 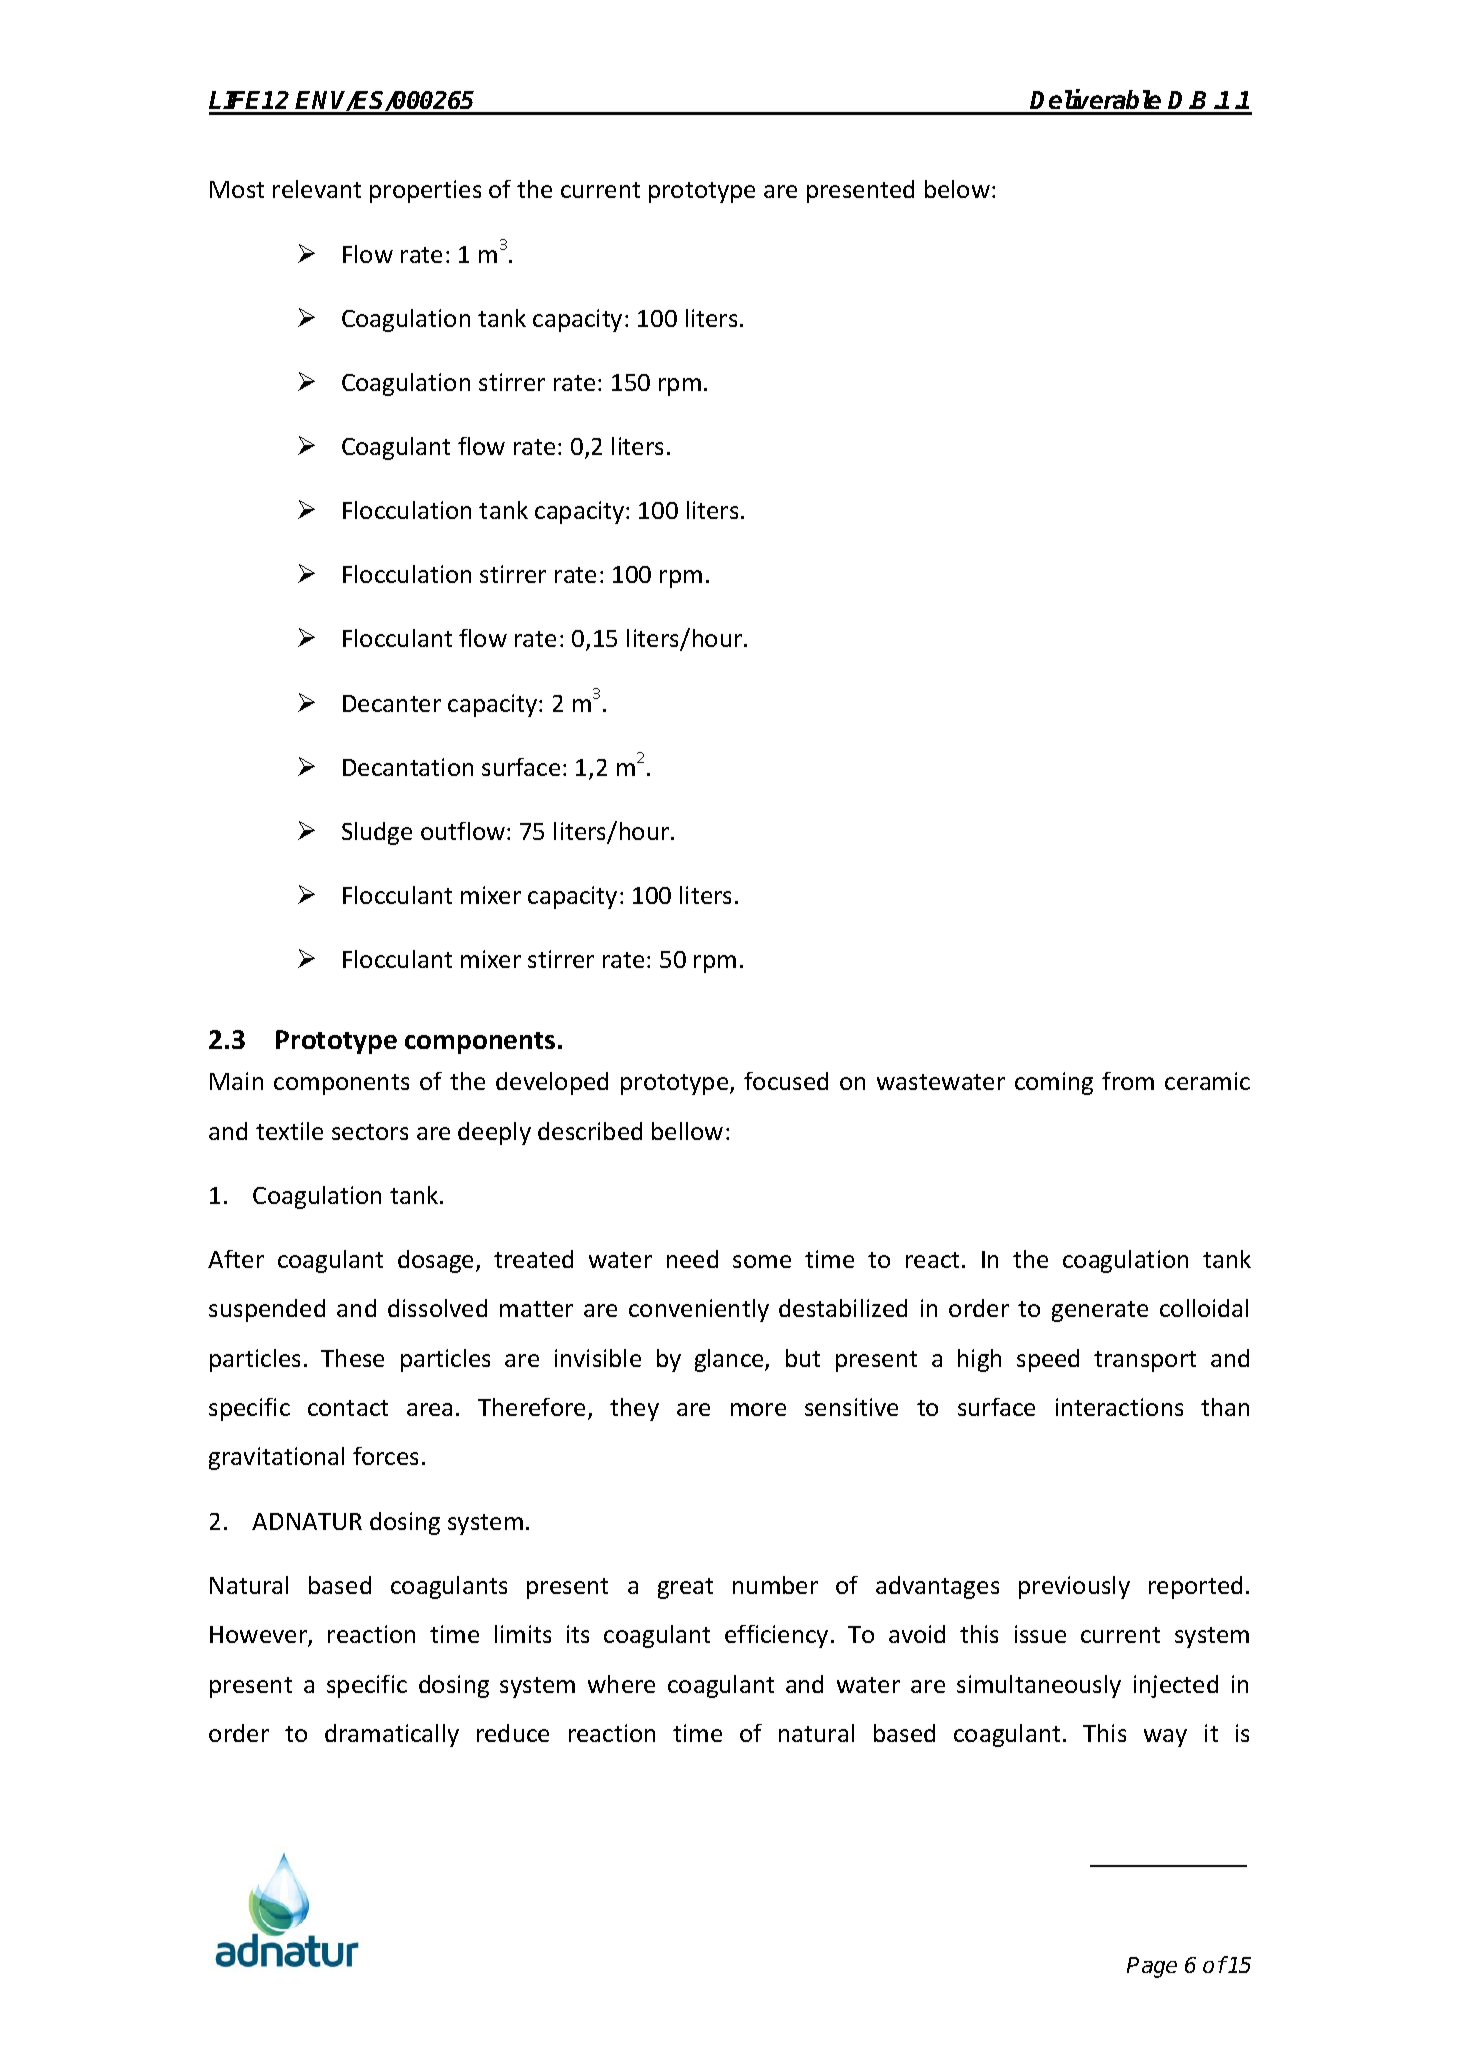 What do you see at coordinates (425, 191) in the page?
I see `properties` at bounding box center [425, 191].
